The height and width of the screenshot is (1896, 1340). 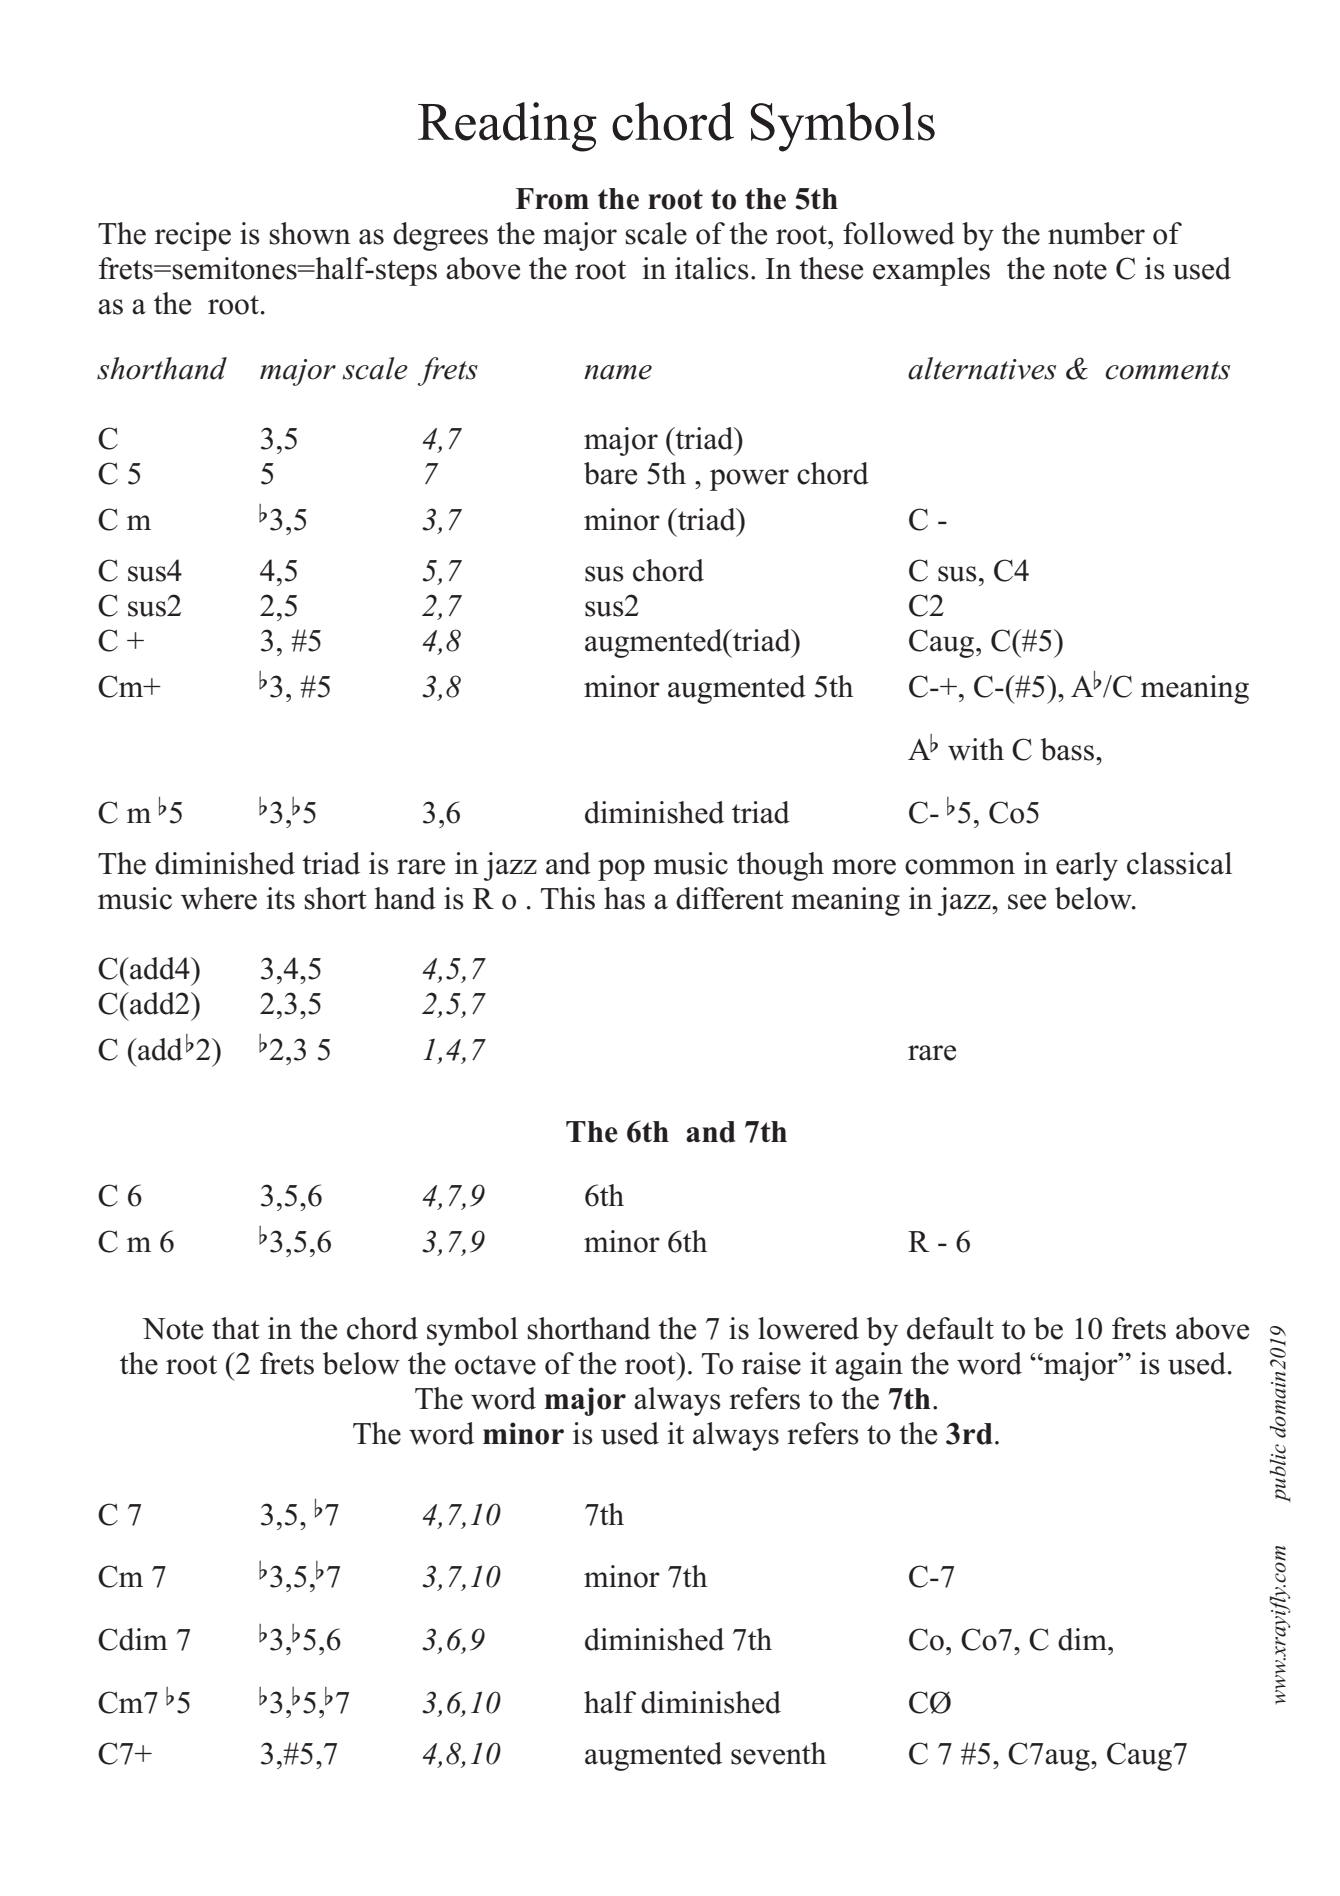 What do you see at coordinates (495, 1365) in the screenshot?
I see `octave` at bounding box center [495, 1365].
